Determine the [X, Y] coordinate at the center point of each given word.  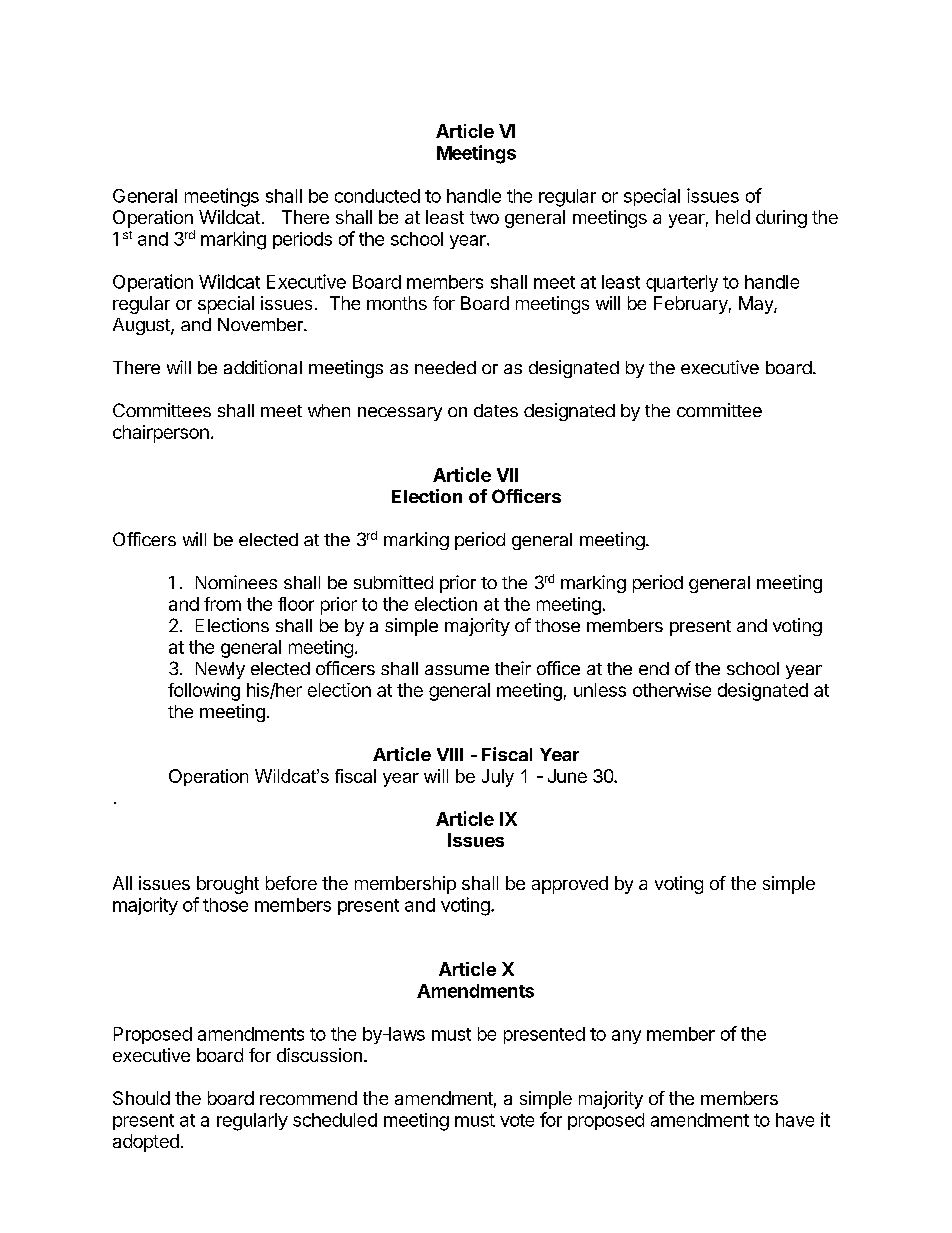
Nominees [236, 582]
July [498, 778]
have [795, 1120]
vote [517, 1120]
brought [228, 885]
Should [141, 1098]
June [567, 776]
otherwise [672, 690]
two [484, 217]
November [261, 324]
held [733, 217]
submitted [393, 582]
